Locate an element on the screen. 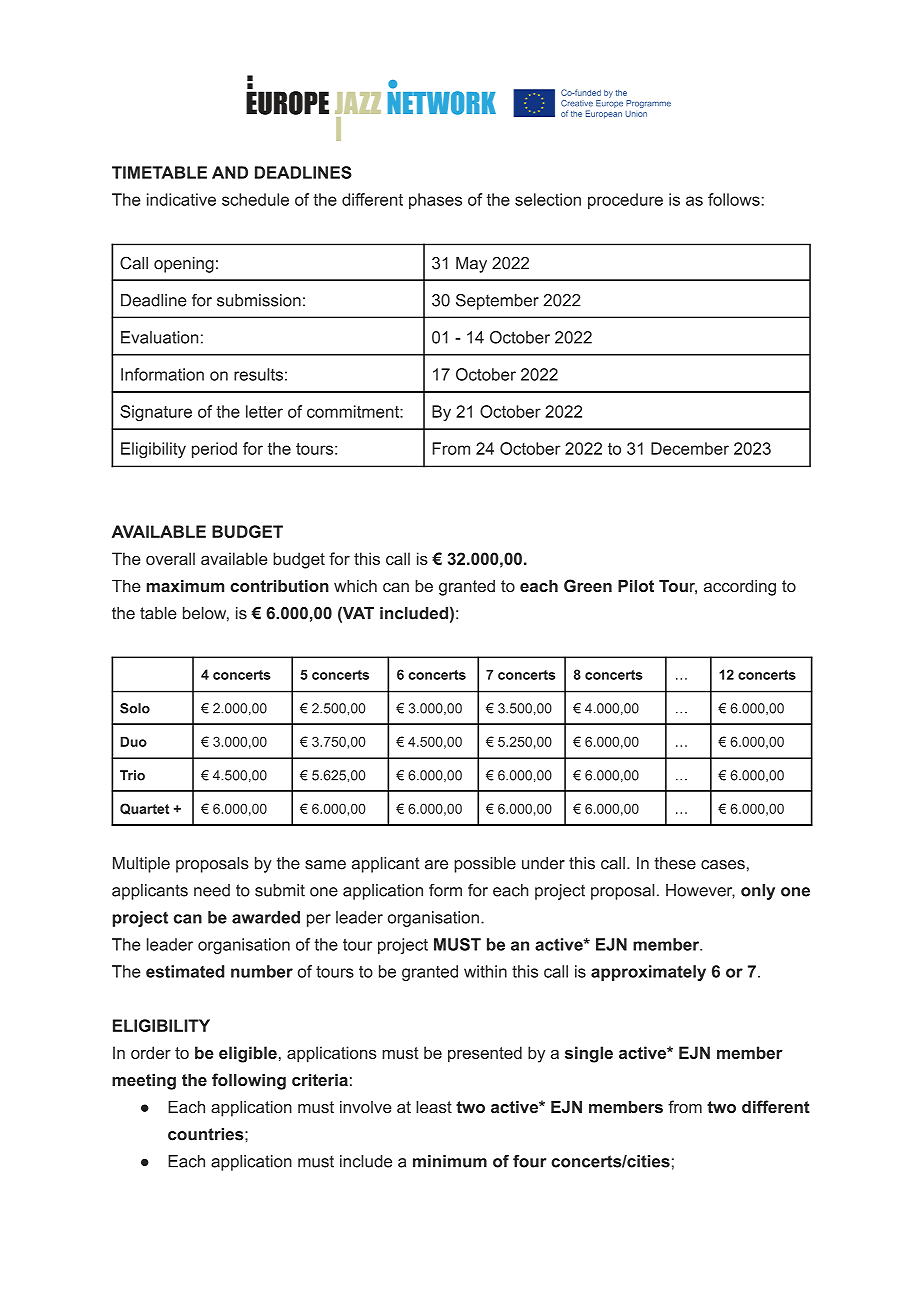 This screenshot has width=924, height=1307. December is located at coordinates (690, 448).
